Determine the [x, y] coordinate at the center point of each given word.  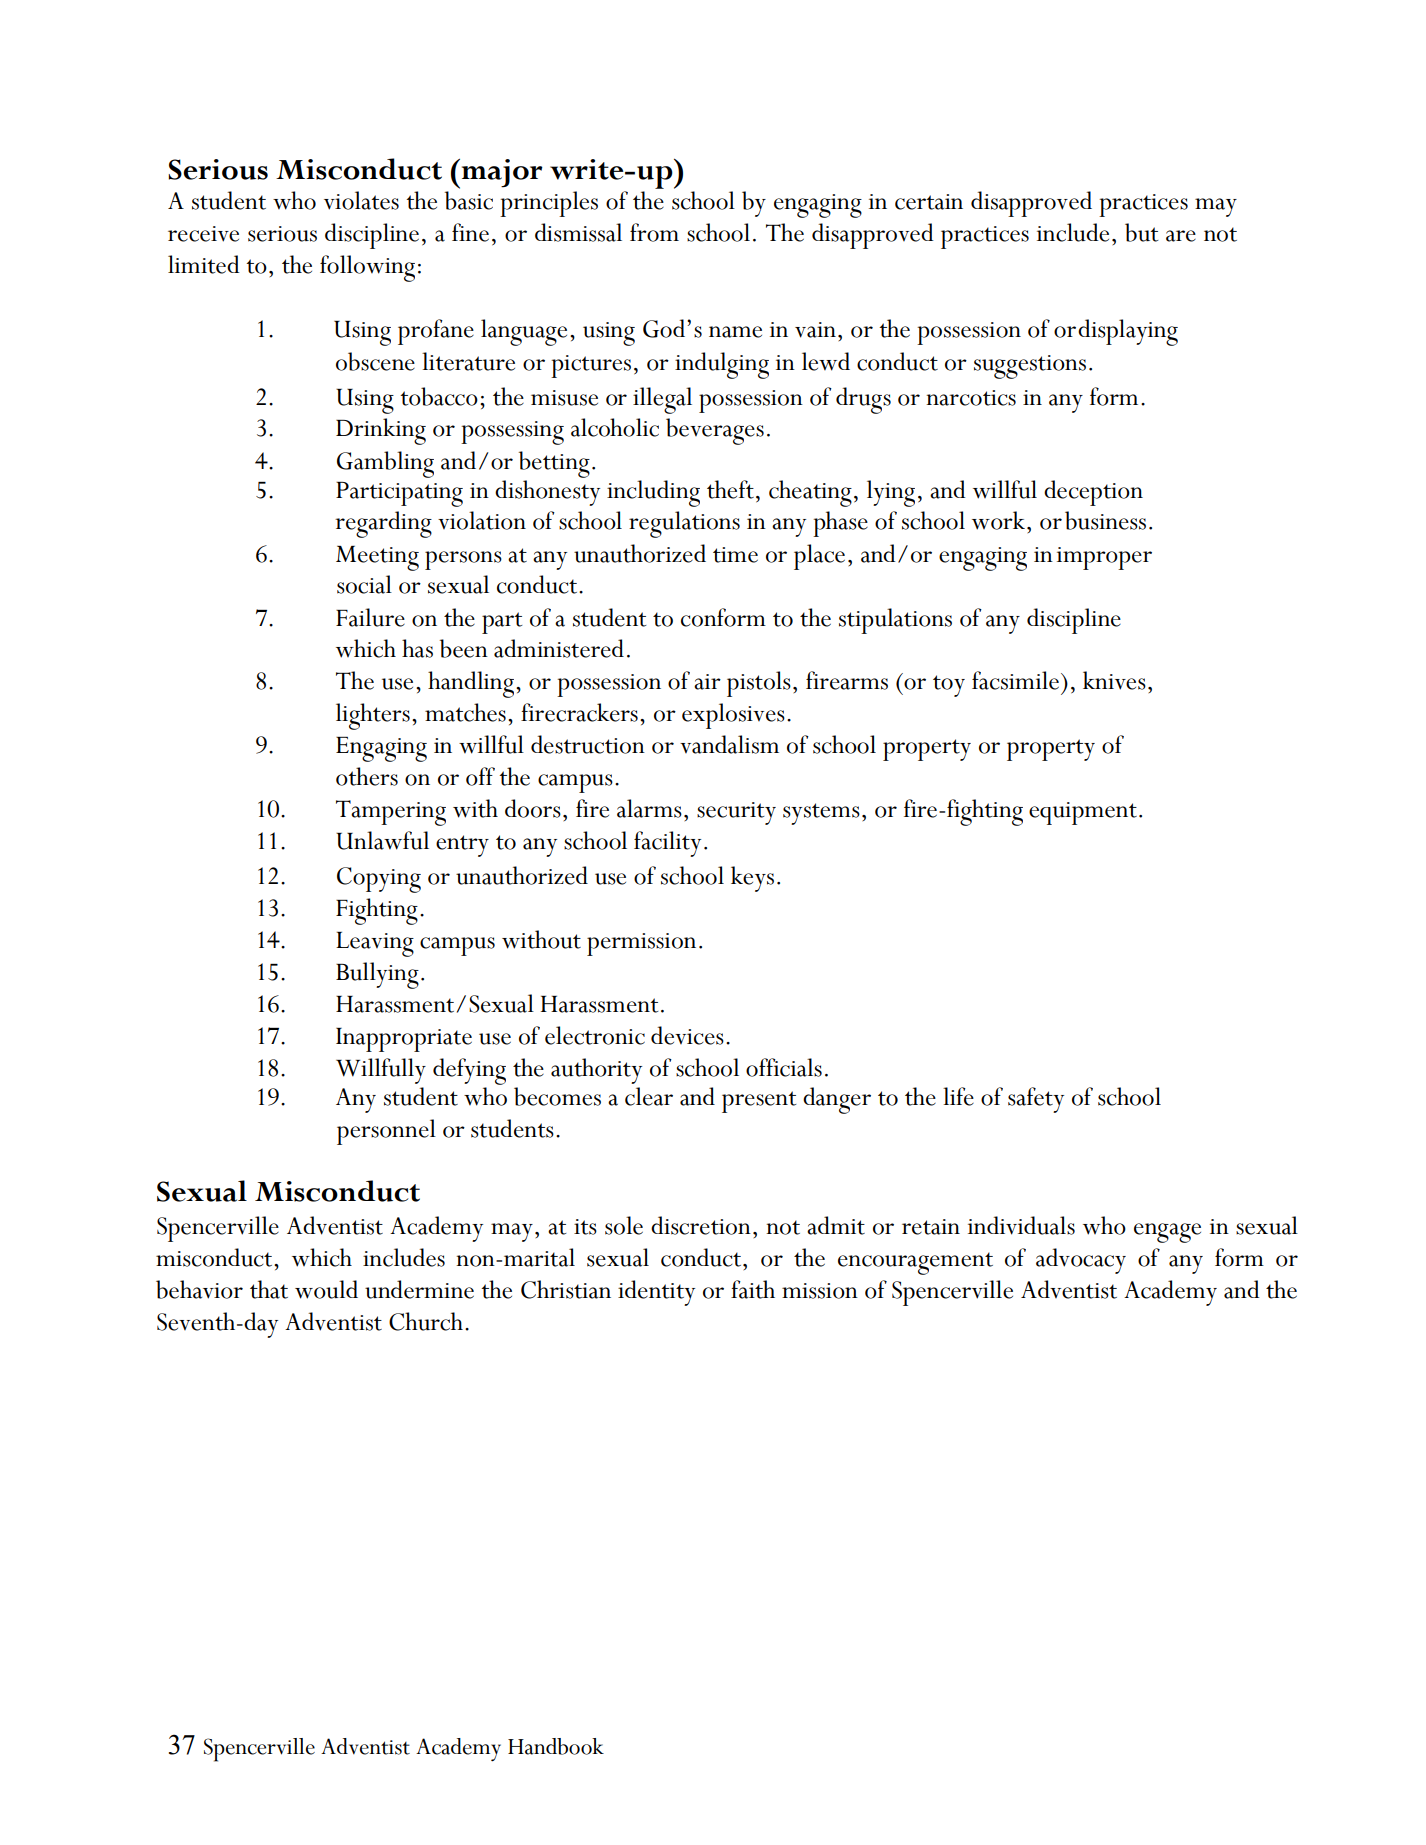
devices [687, 1035]
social [364, 584]
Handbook [556, 1746]
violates [361, 200]
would [326, 1289]
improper [1104, 558]
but [1141, 232]
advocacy [1081, 1261]
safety [1036, 1100]
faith [753, 1289]
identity [656, 1293]
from [654, 232]
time [735, 555]
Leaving [375, 944]
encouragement [915, 1263]
